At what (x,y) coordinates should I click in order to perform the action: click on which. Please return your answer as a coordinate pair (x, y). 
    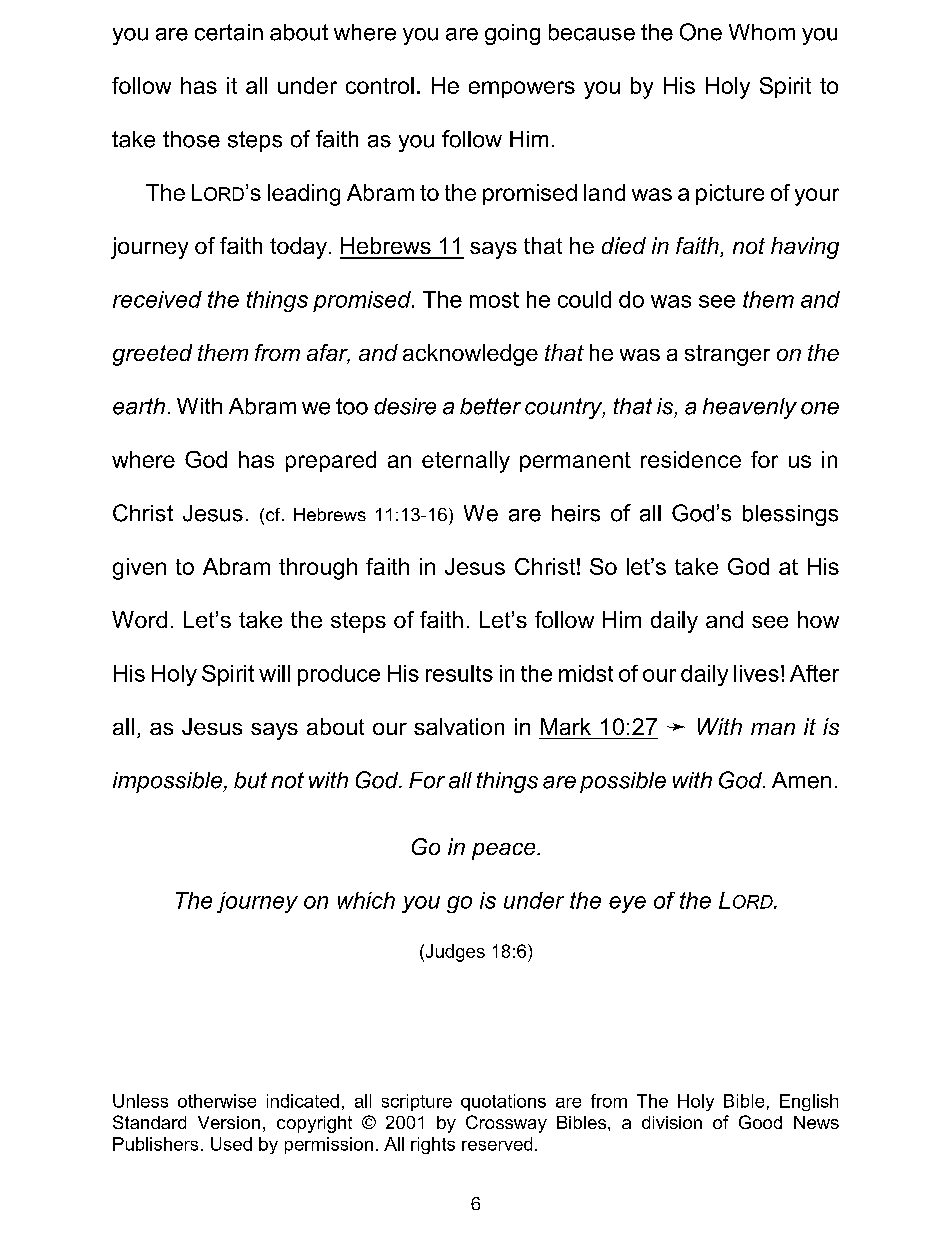
    Looking at the image, I should click on (366, 900).
